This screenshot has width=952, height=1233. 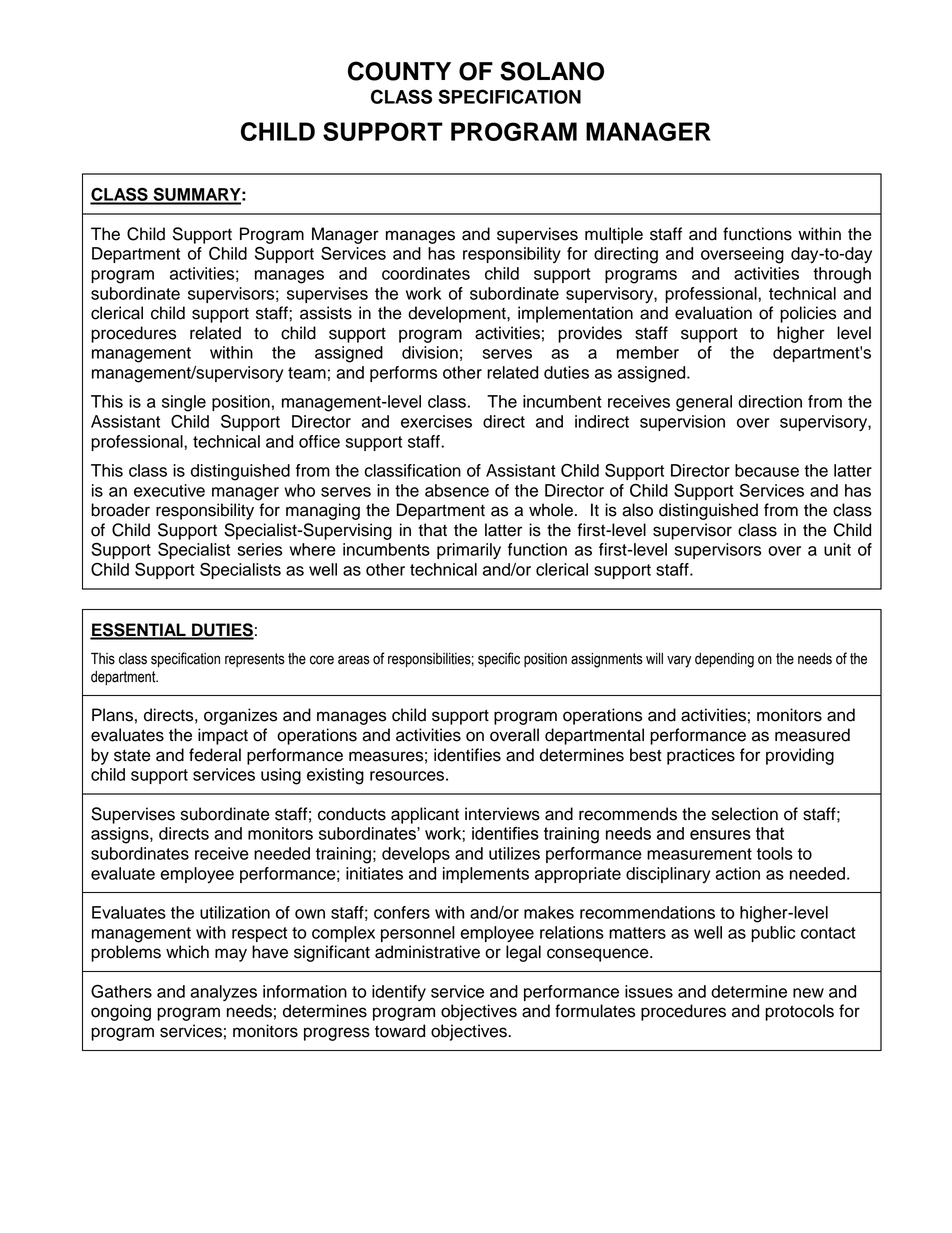 I want to click on protocols, so click(x=799, y=1012).
